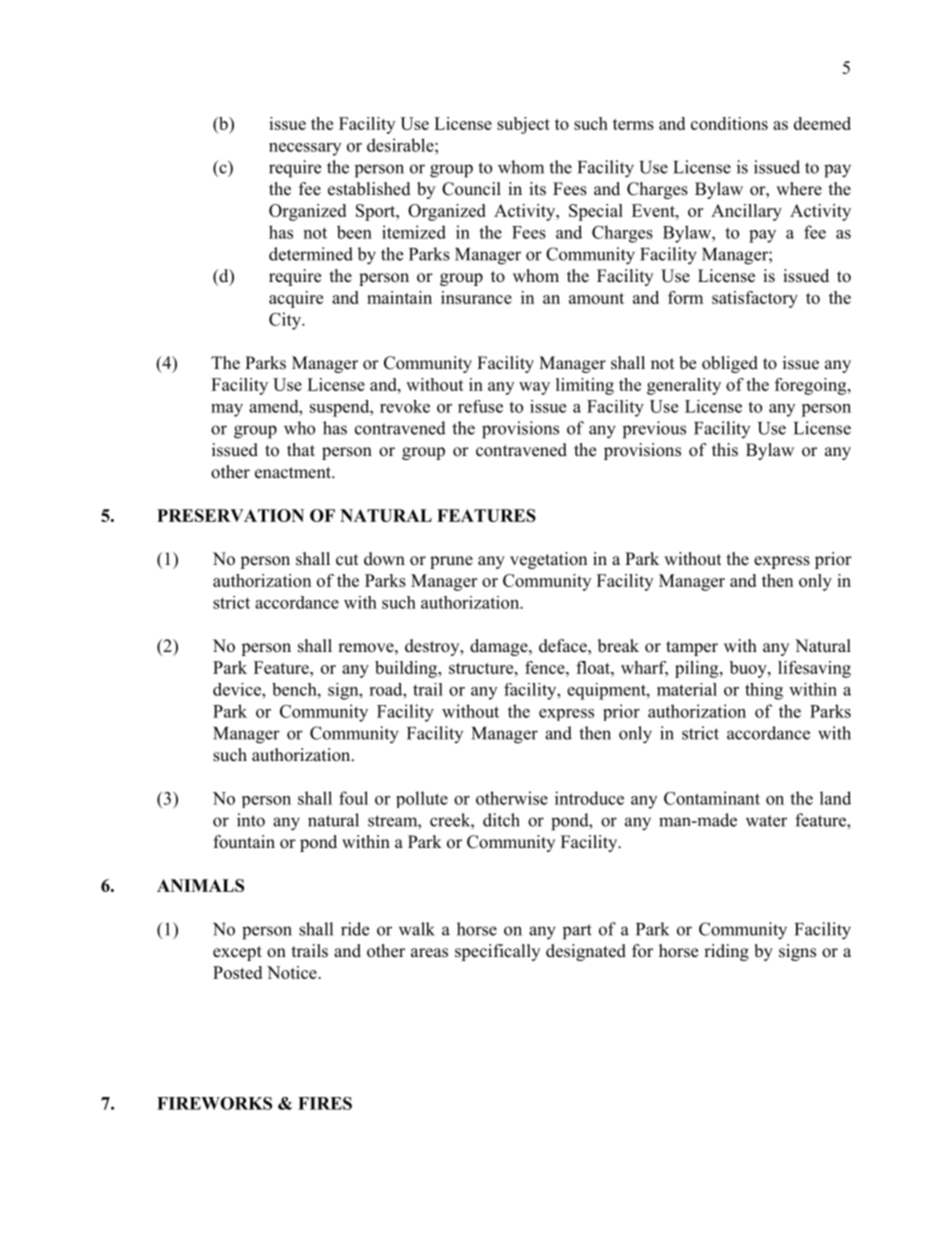 The height and width of the screenshot is (1233, 952). I want to click on riding, so click(726, 952).
